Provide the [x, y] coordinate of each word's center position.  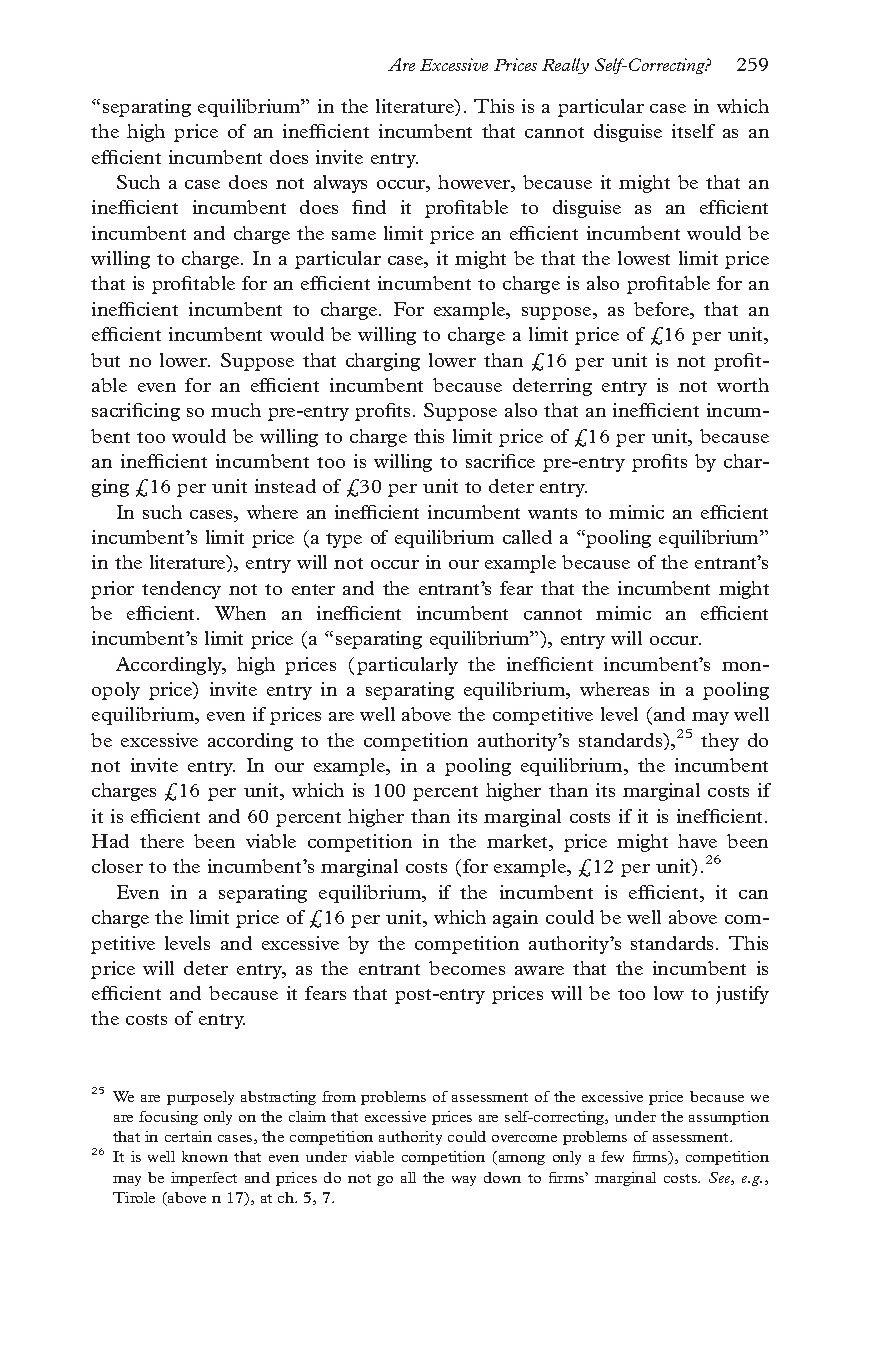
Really [565, 66]
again [515, 919]
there [162, 841]
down [502, 1177]
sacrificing [136, 412]
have [697, 841]
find [369, 207]
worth [743, 385]
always [340, 184]
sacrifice [500, 461]
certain [188, 1136]
